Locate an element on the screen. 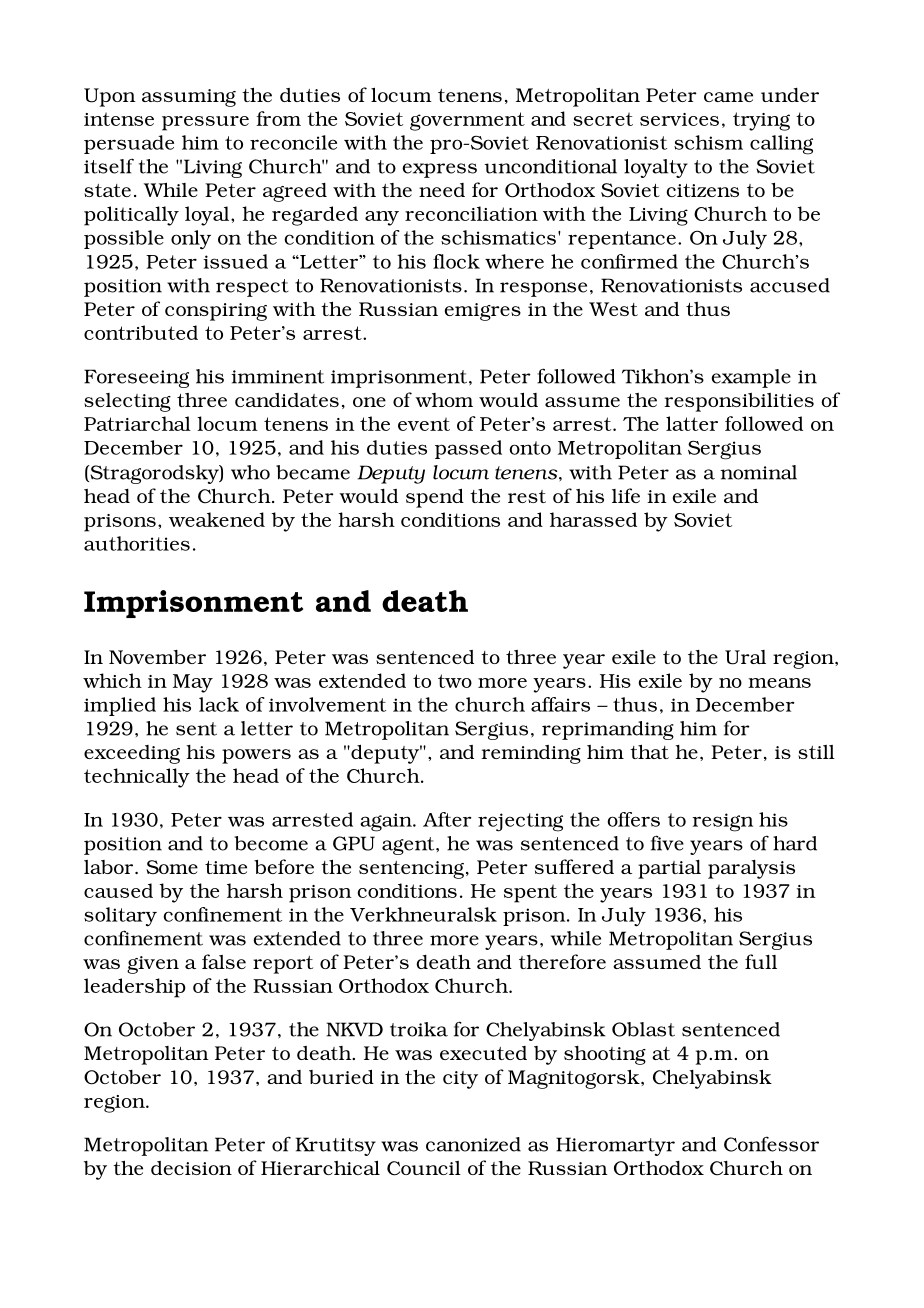  means is located at coordinates (779, 683).
